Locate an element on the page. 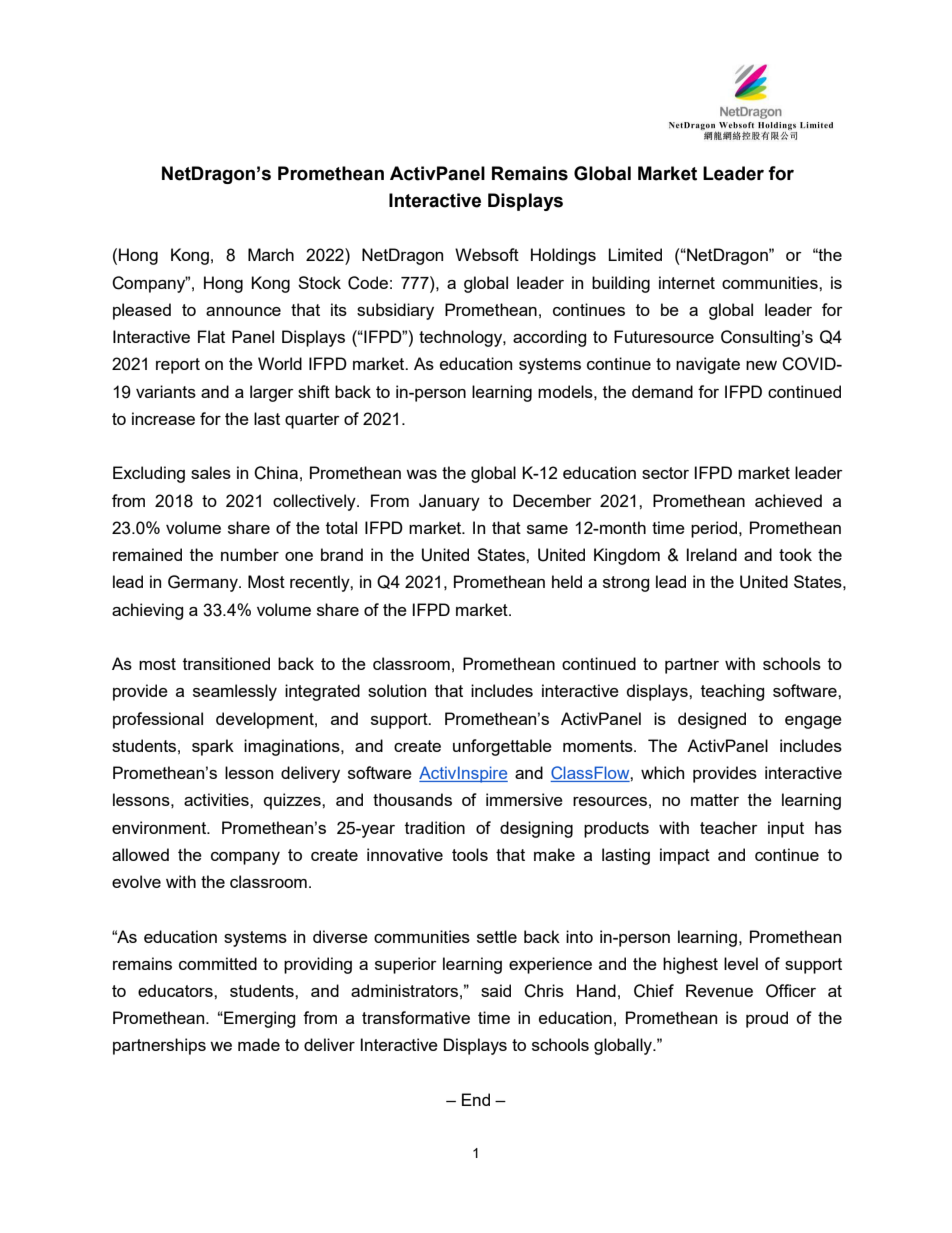  sales is located at coordinates (211, 472).
